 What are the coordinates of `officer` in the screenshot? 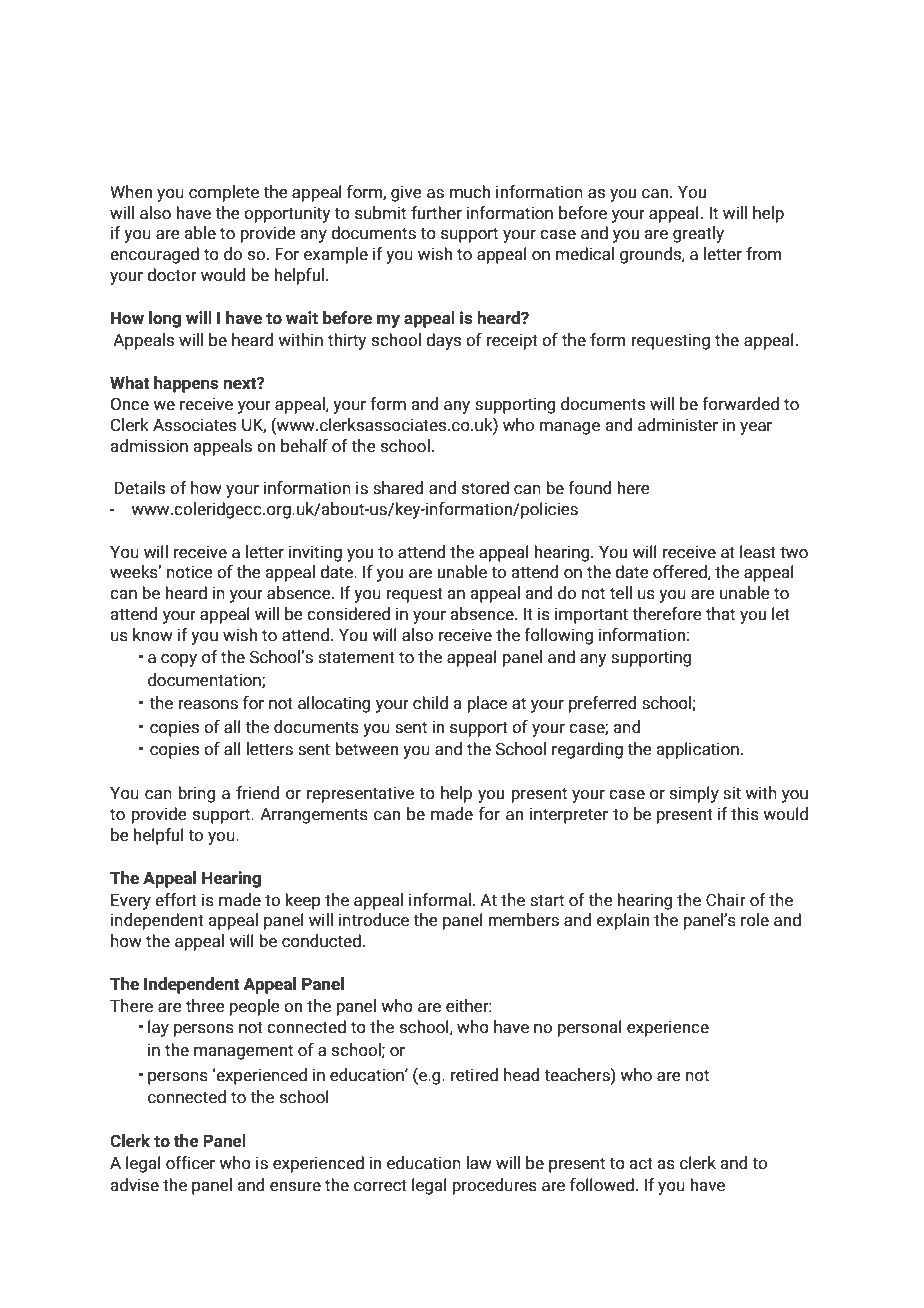 It's located at (190, 1163).
